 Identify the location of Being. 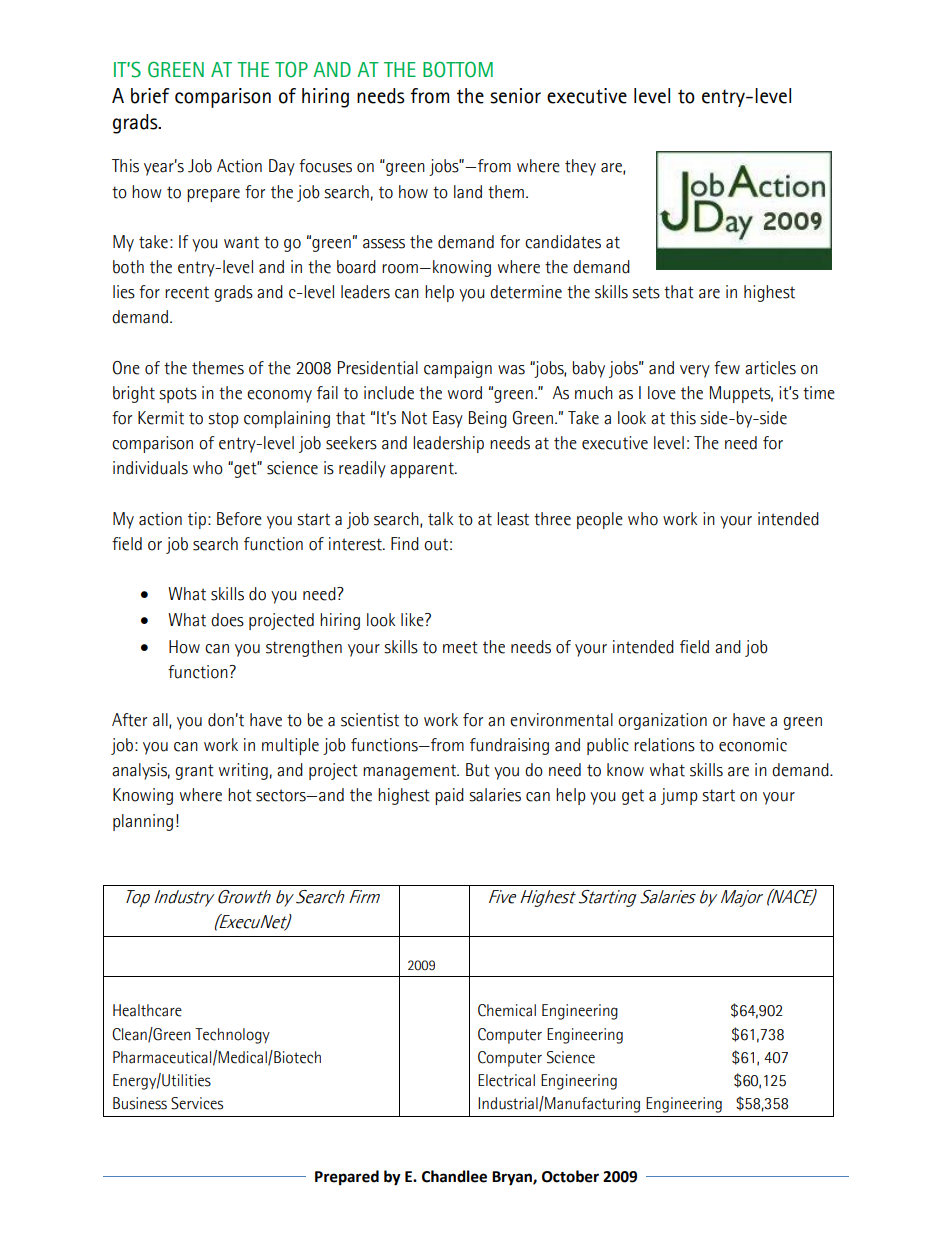
(488, 419).
